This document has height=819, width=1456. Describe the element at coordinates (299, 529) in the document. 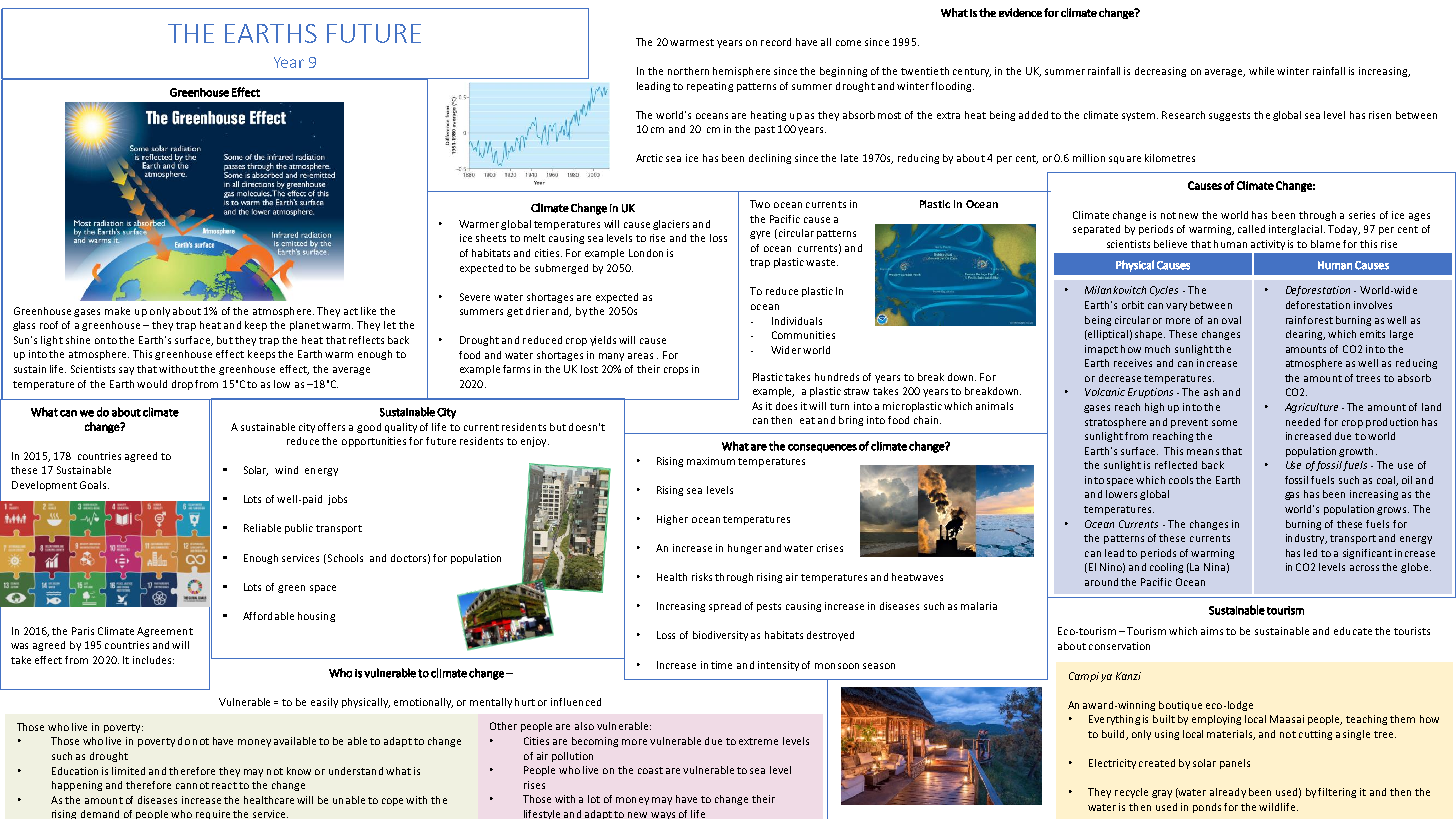

I see `public` at that location.
